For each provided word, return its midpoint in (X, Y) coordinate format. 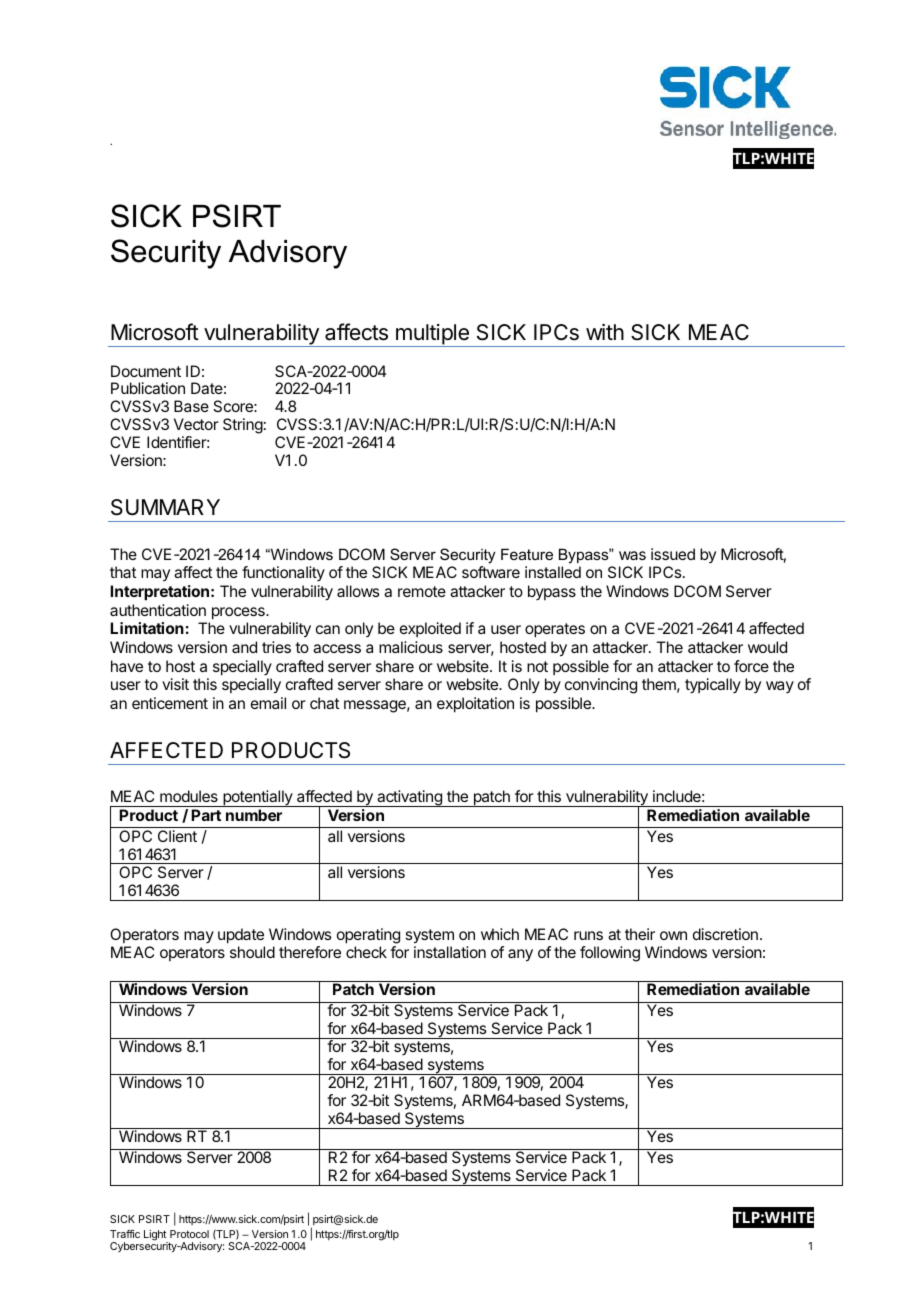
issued (673, 554)
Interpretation (159, 593)
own (673, 935)
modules (189, 796)
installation (450, 952)
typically (713, 686)
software (491, 572)
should (252, 952)
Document (146, 371)
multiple (432, 335)
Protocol (189, 1234)
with (605, 332)
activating (409, 798)
